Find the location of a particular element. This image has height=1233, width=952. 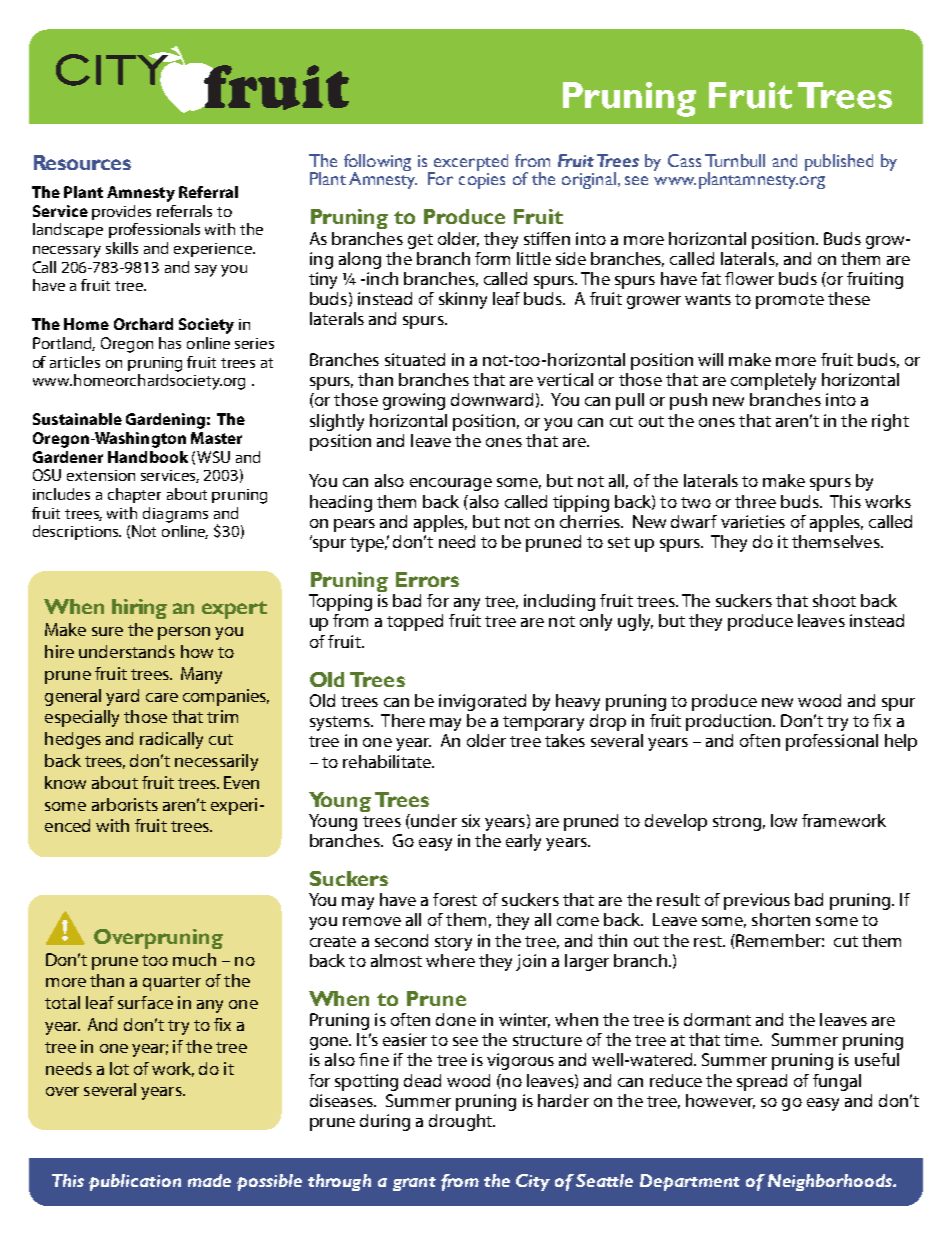

publication is located at coordinates (135, 1182).
